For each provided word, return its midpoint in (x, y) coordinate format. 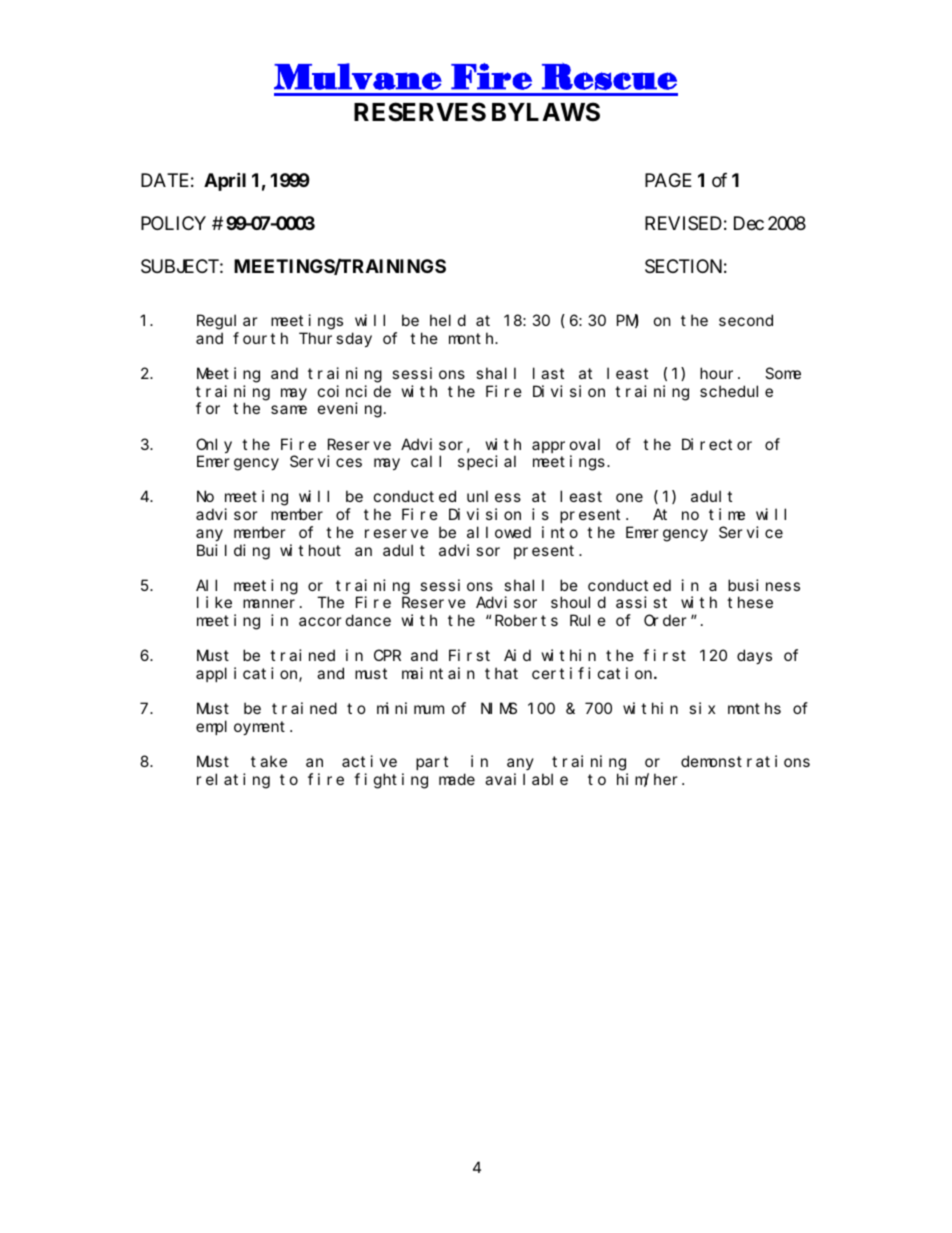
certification (593, 673)
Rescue (609, 76)
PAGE (668, 180)
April (225, 181)
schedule (736, 391)
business (764, 585)
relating (233, 781)
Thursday (335, 339)
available (526, 779)
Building (233, 552)
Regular (227, 322)
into (560, 532)
